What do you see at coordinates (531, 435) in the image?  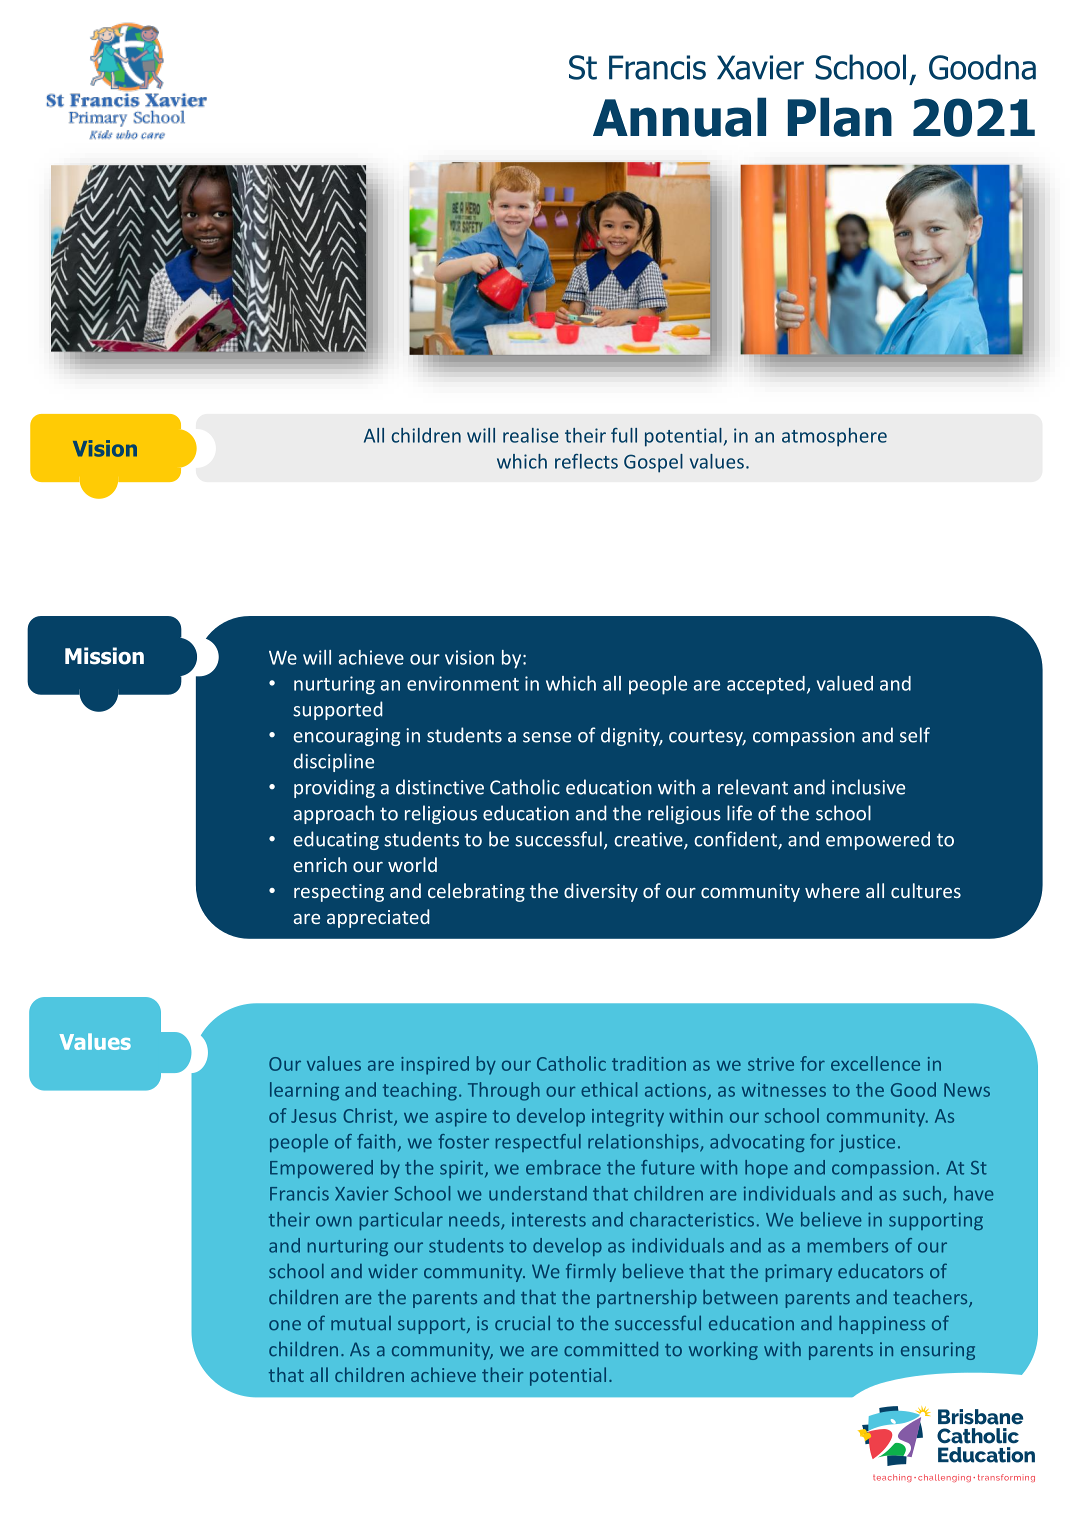 I see `realise` at bounding box center [531, 435].
